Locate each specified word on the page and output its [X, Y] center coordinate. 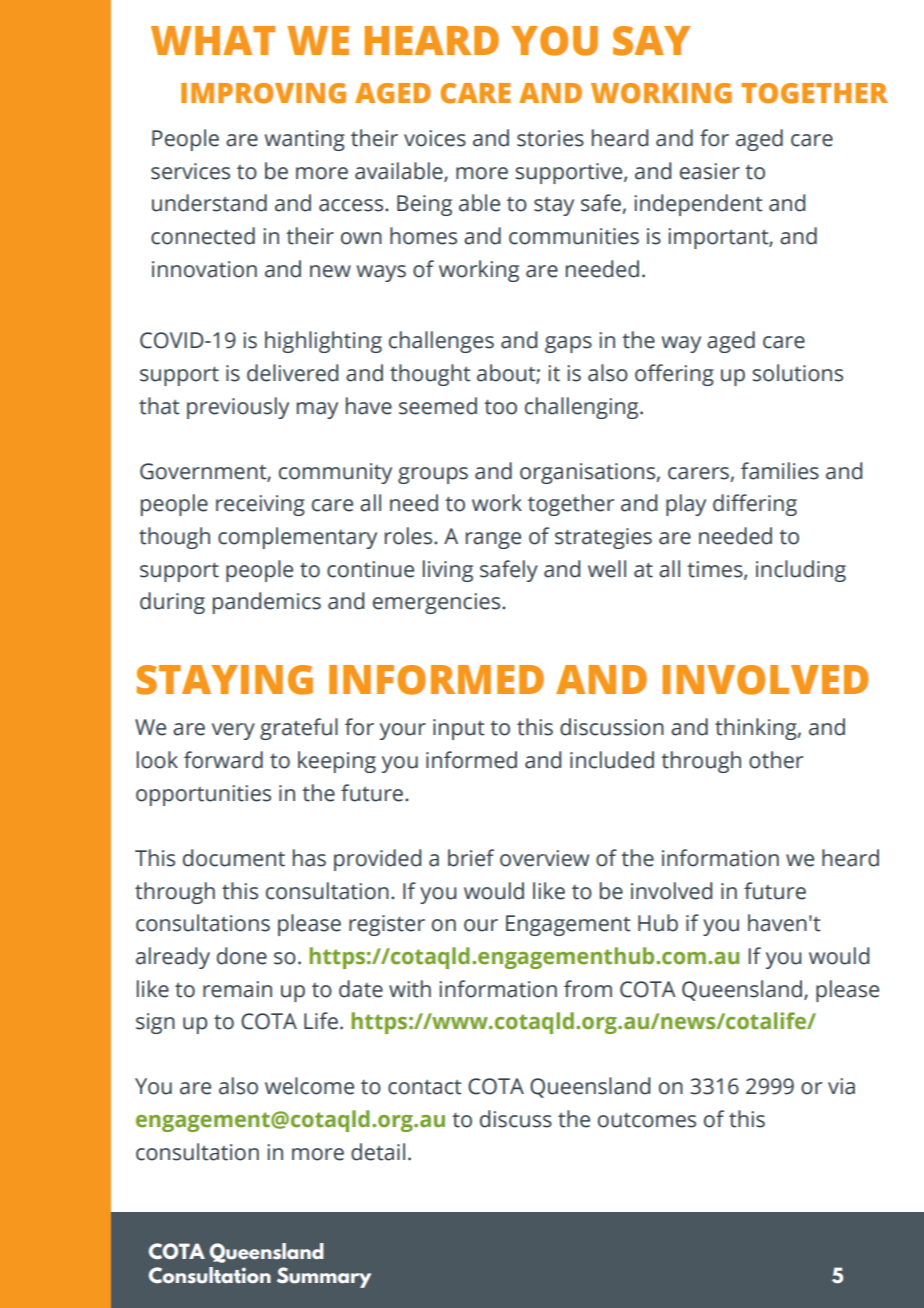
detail [378, 1152]
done [242, 956]
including [801, 571]
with [410, 989]
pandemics [267, 603]
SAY [651, 41]
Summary [324, 1277]
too [500, 407]
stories [550, 138]
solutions [798, 373]
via [841, 1086]
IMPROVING [263, 93]
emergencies [438, 603]
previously [238, 408]
